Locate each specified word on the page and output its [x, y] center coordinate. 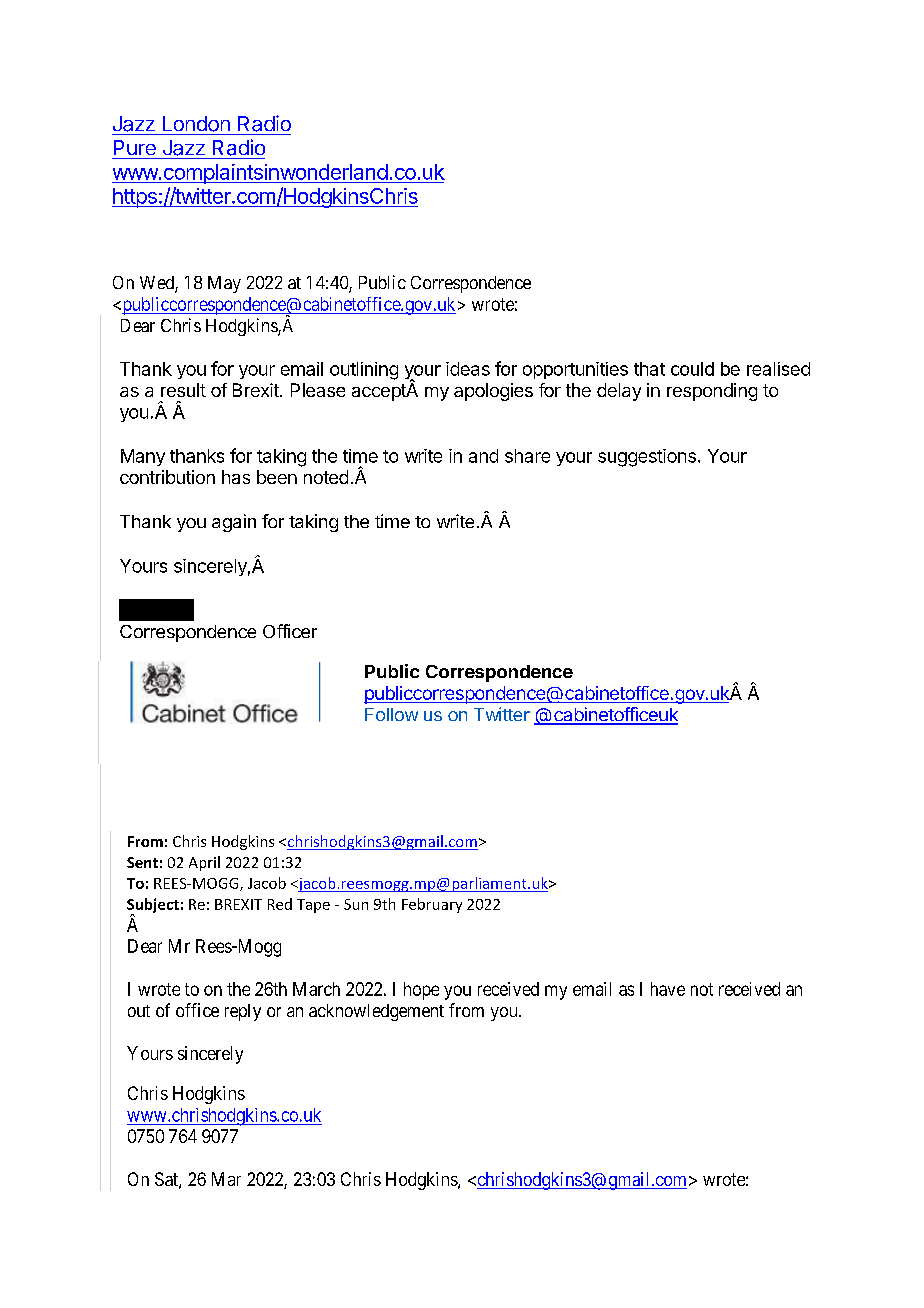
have [668, 989]
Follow [391, 714]
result [183, 390]
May [224, 284]
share [527, 456]
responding [712, 392]
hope [421, 991]
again [234, 523]
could [692, 369]
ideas [468, 369]
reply [243, 1012]
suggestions [647, 458]
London [196, 124]
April [204, 863]
